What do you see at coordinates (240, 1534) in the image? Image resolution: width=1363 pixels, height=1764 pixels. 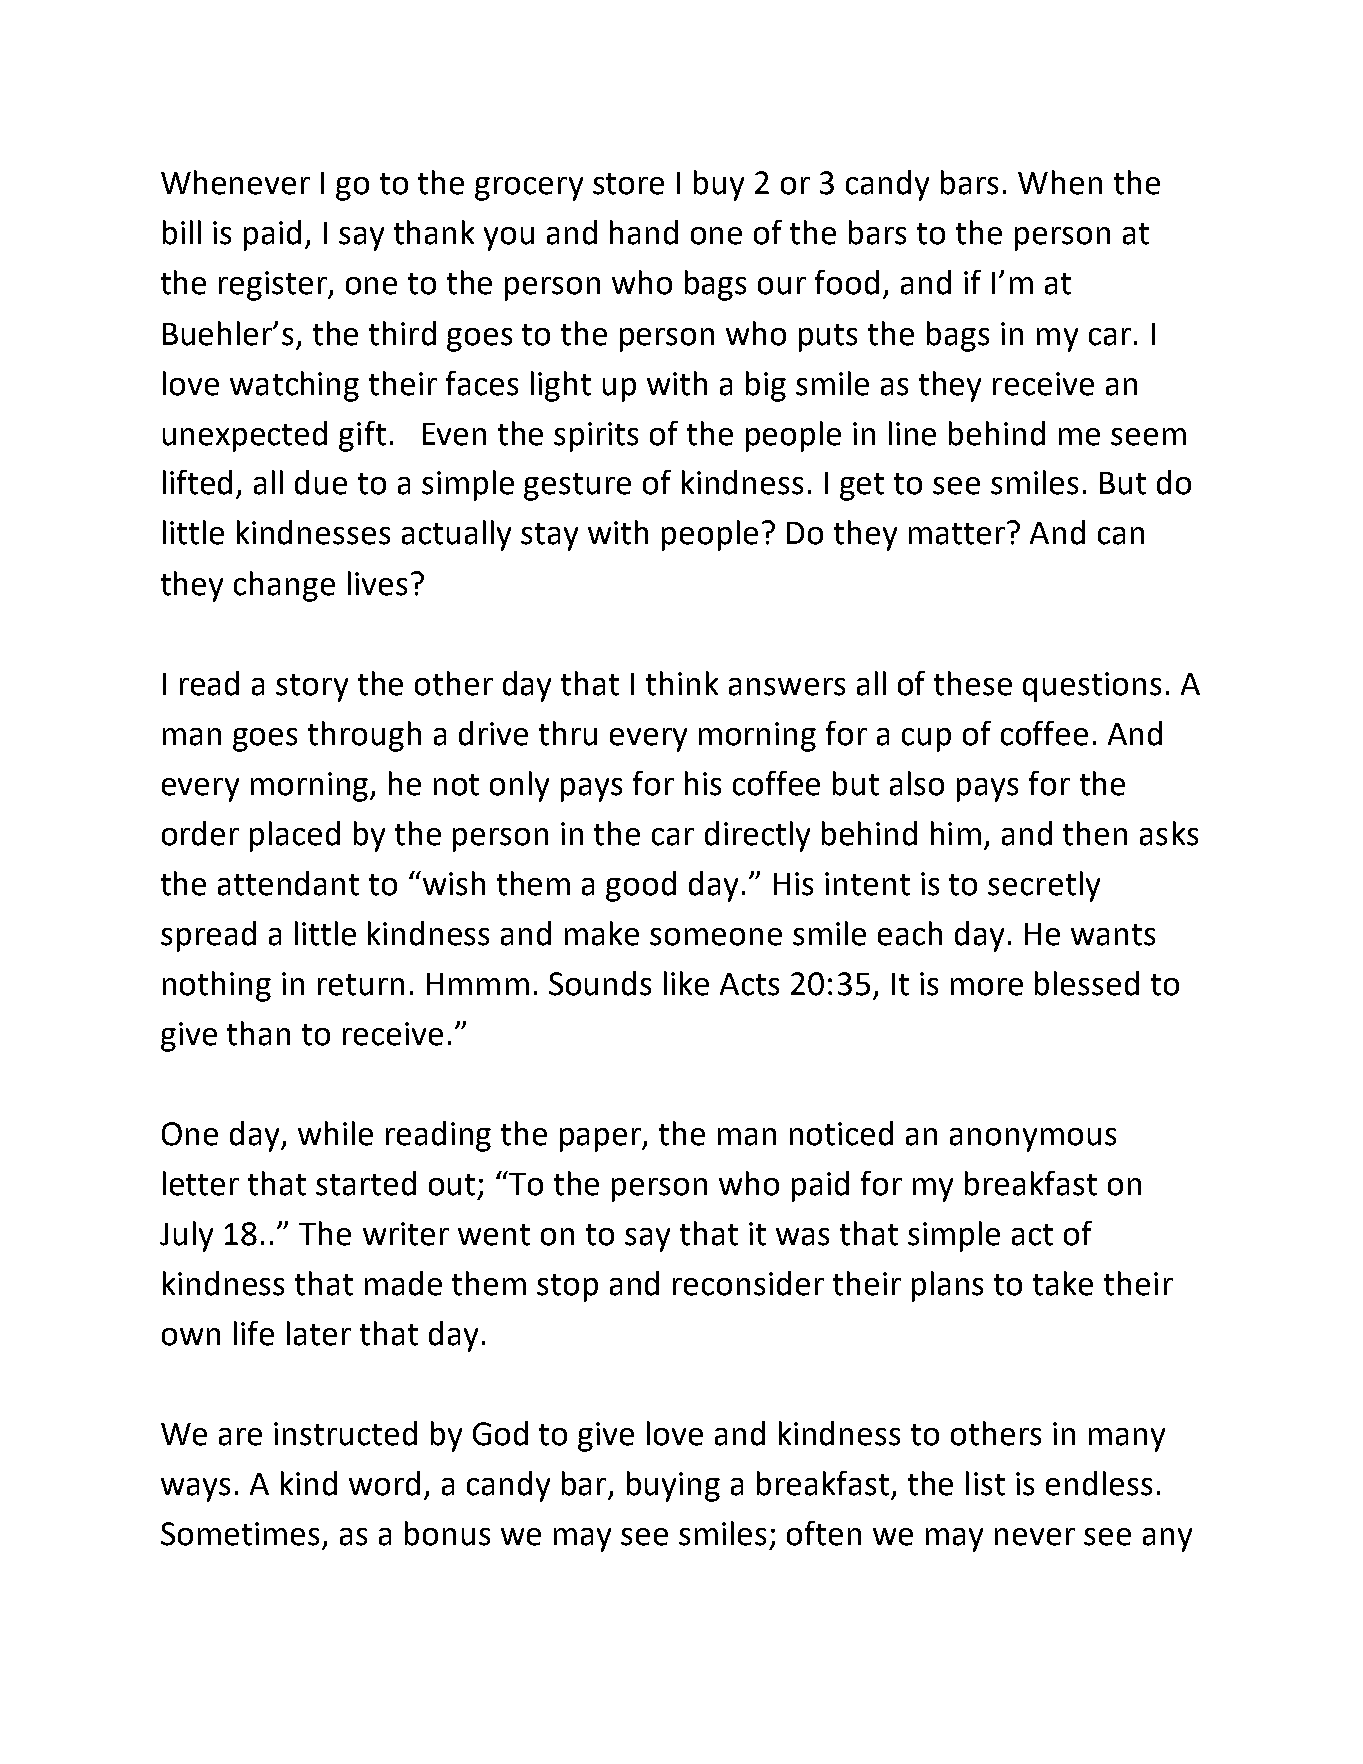 I see `Sometimes` at bounding box center [240, 1534].
